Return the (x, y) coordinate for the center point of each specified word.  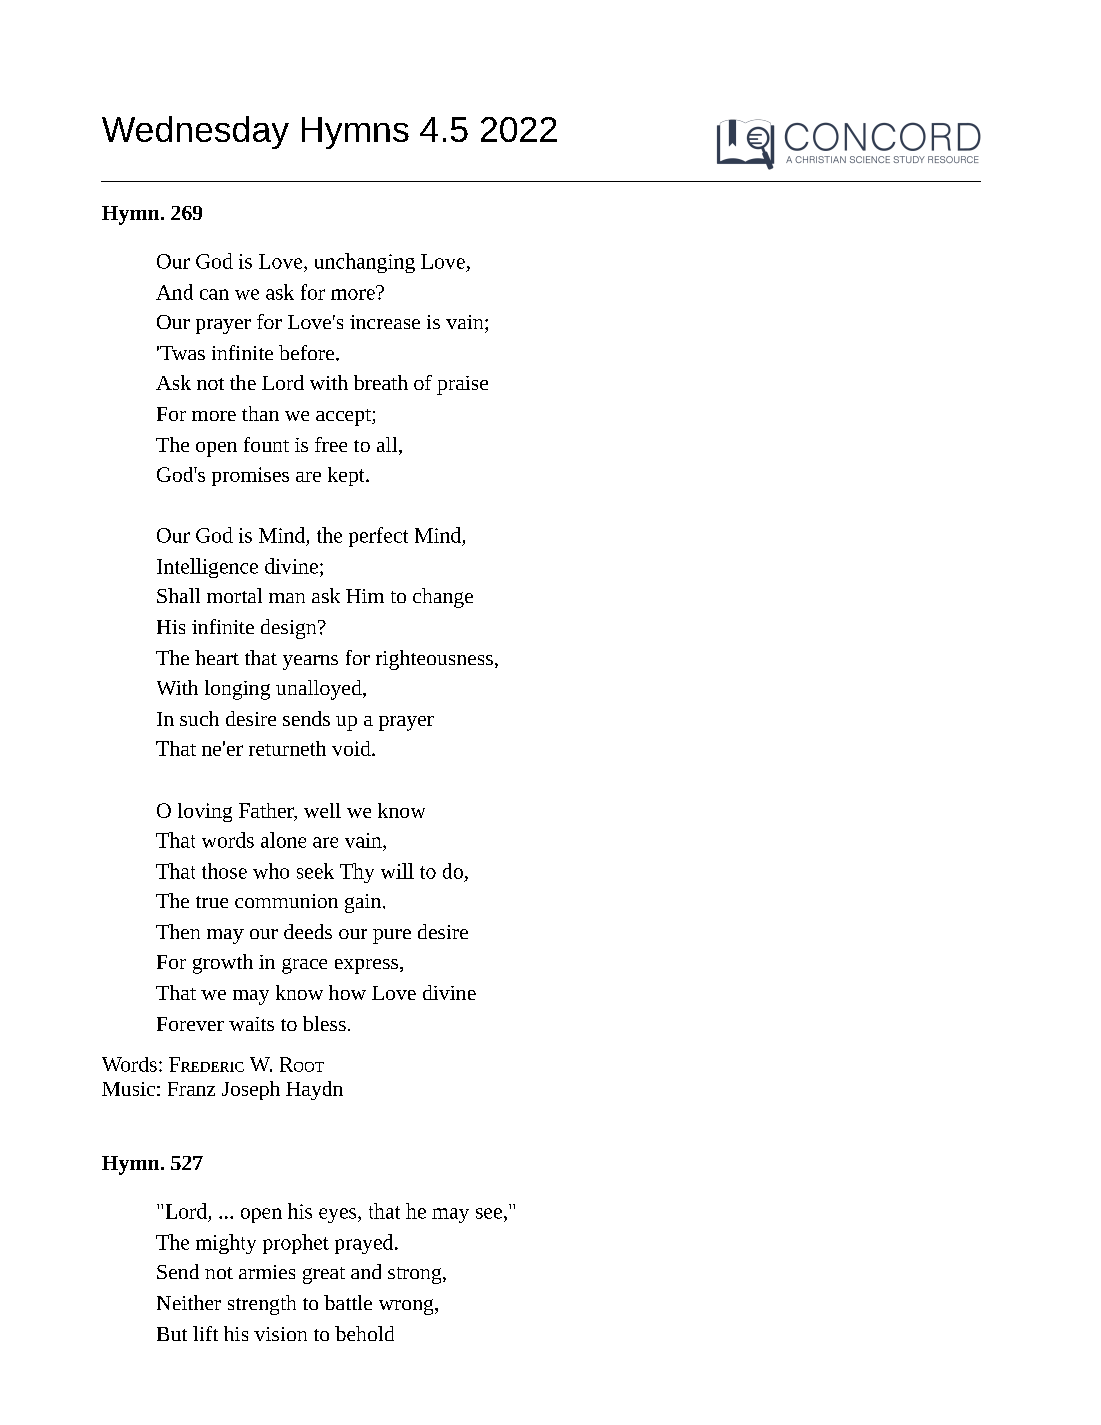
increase (385, 322)
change (443, 598)
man (287, 598)
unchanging (365, 263)
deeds (308, 931)
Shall (178, 595)
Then (178, 931)
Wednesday (195, 132)
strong (416, 1275)
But (172, 1334)
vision (280, 1334)
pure (392, 936)
